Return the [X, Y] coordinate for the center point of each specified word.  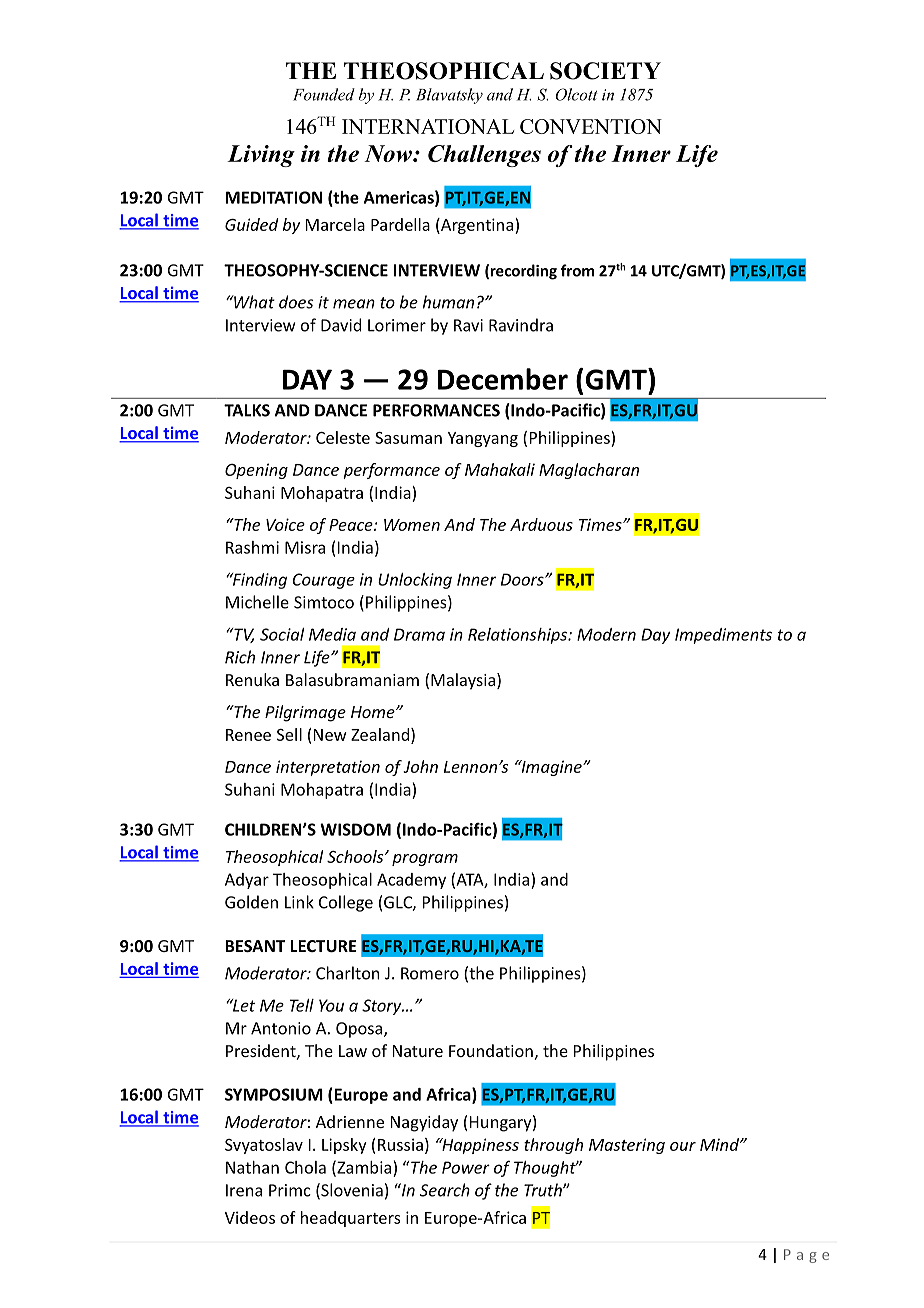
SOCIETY [605, 71]
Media [332, 634]
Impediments [723, 636]
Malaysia [463, 681]
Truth [544, 1190]
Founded [324, 94]
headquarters [351, 1219]
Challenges [484, 156]
